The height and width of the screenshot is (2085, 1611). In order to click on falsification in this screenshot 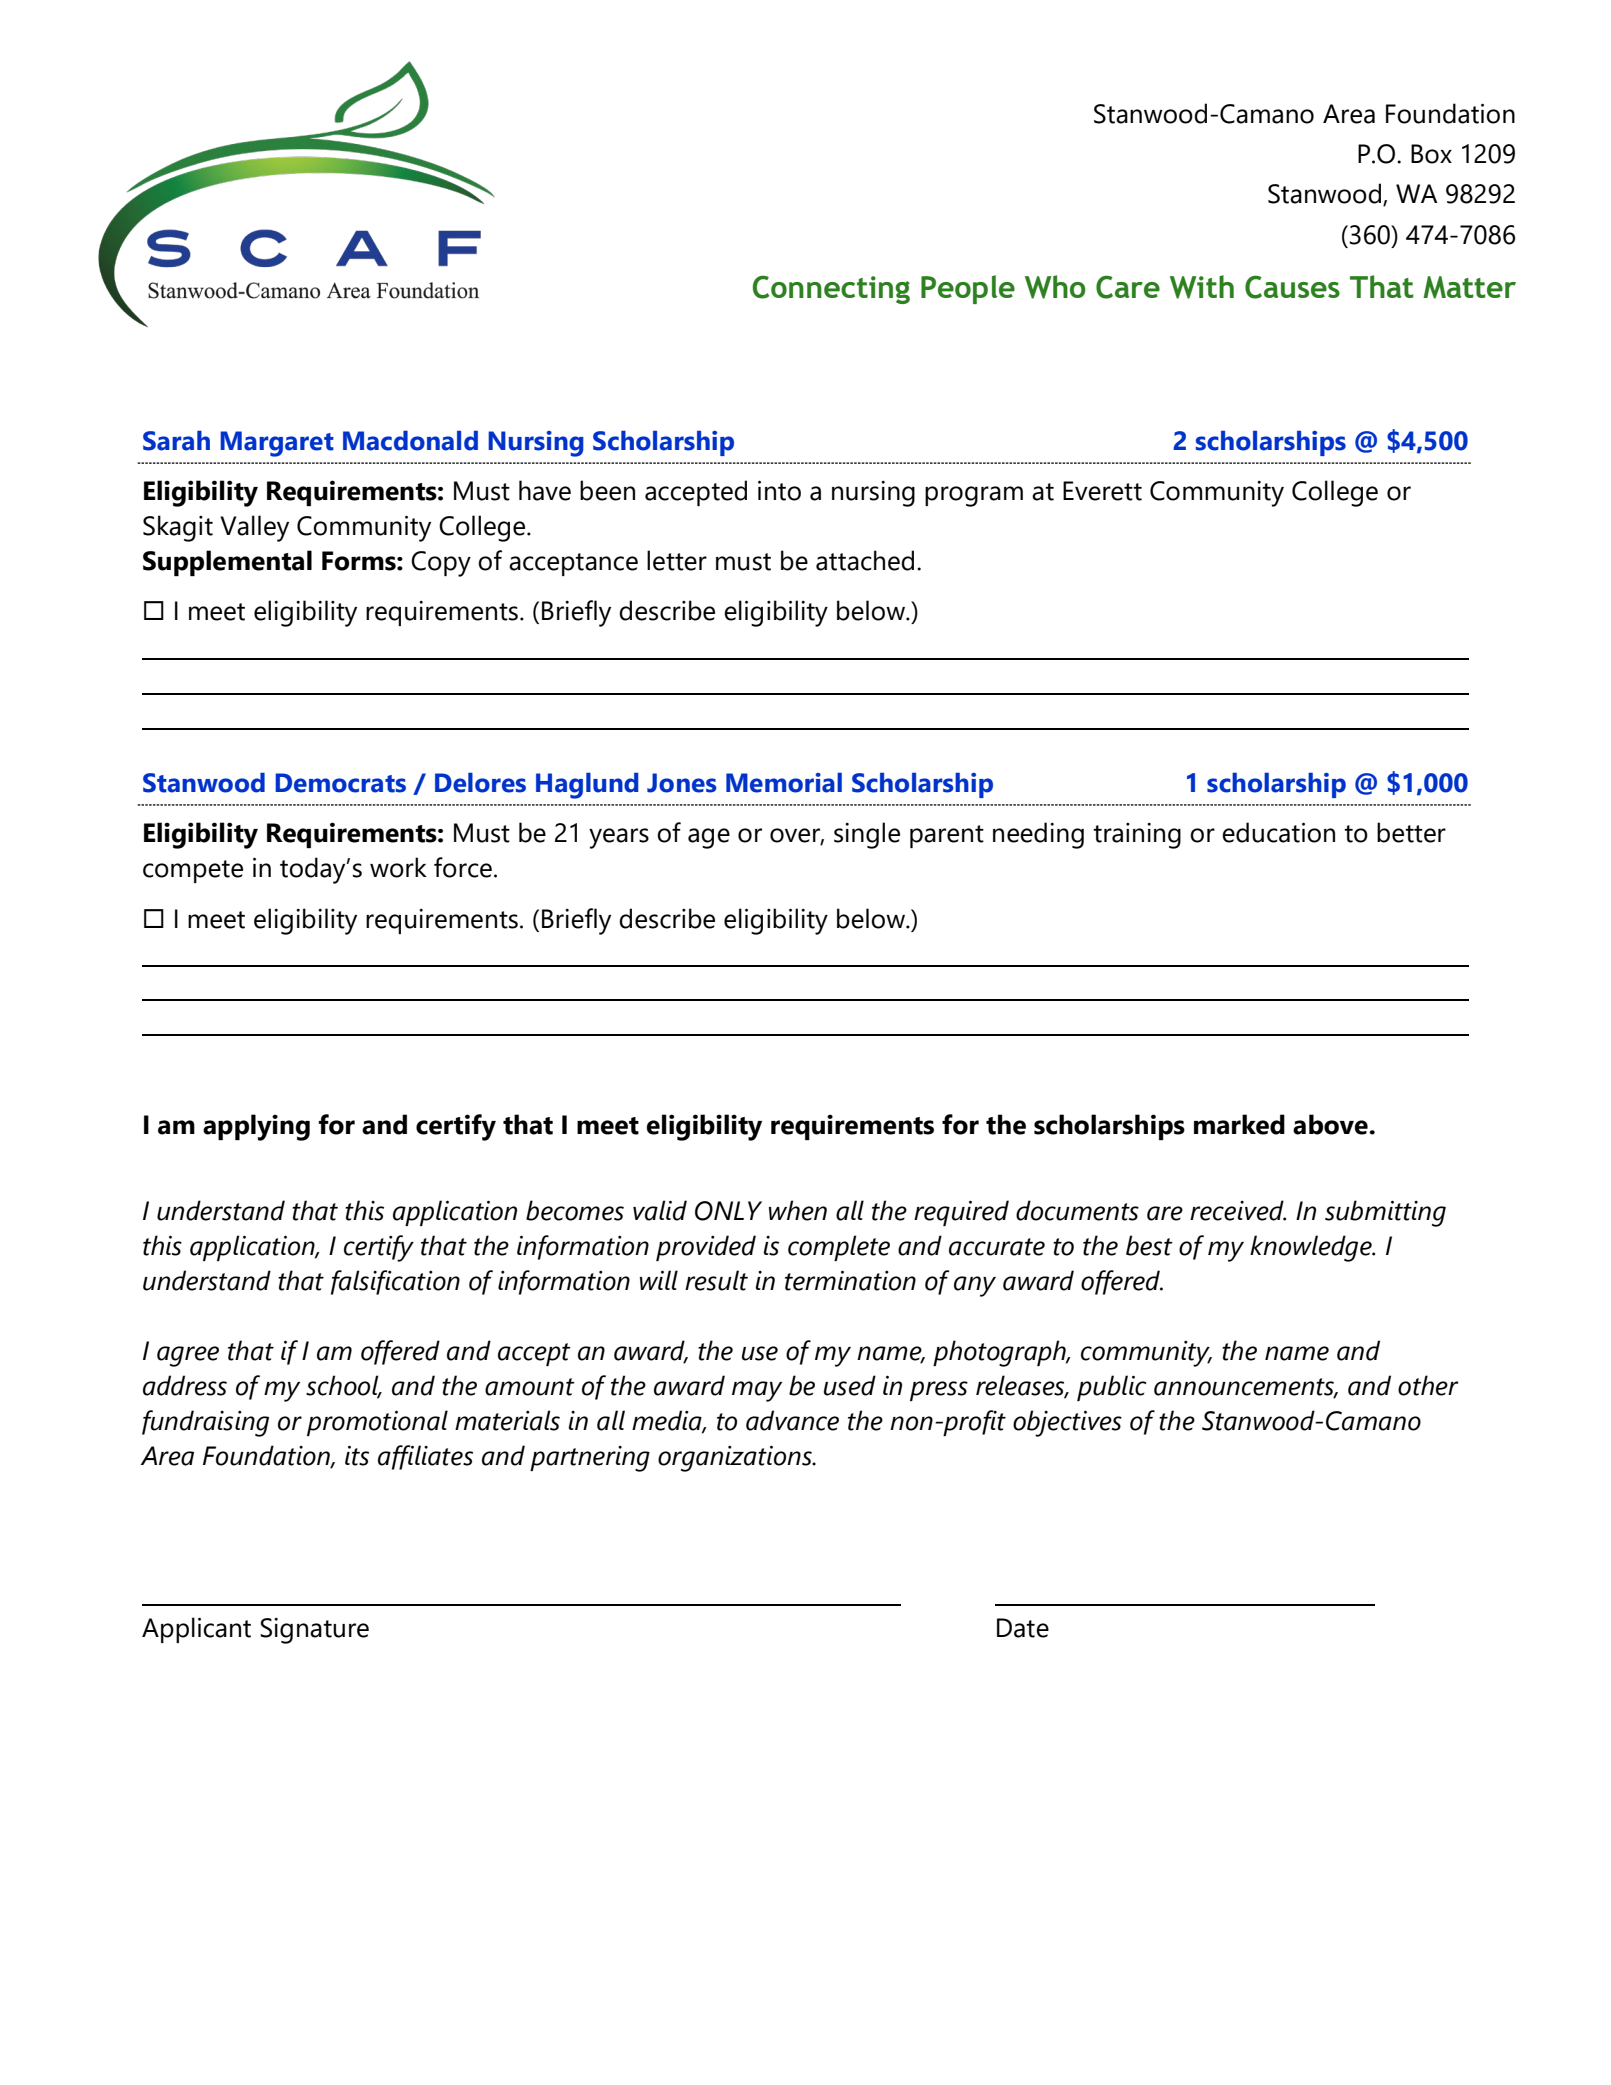, I will do `click(395, 1282)`.
